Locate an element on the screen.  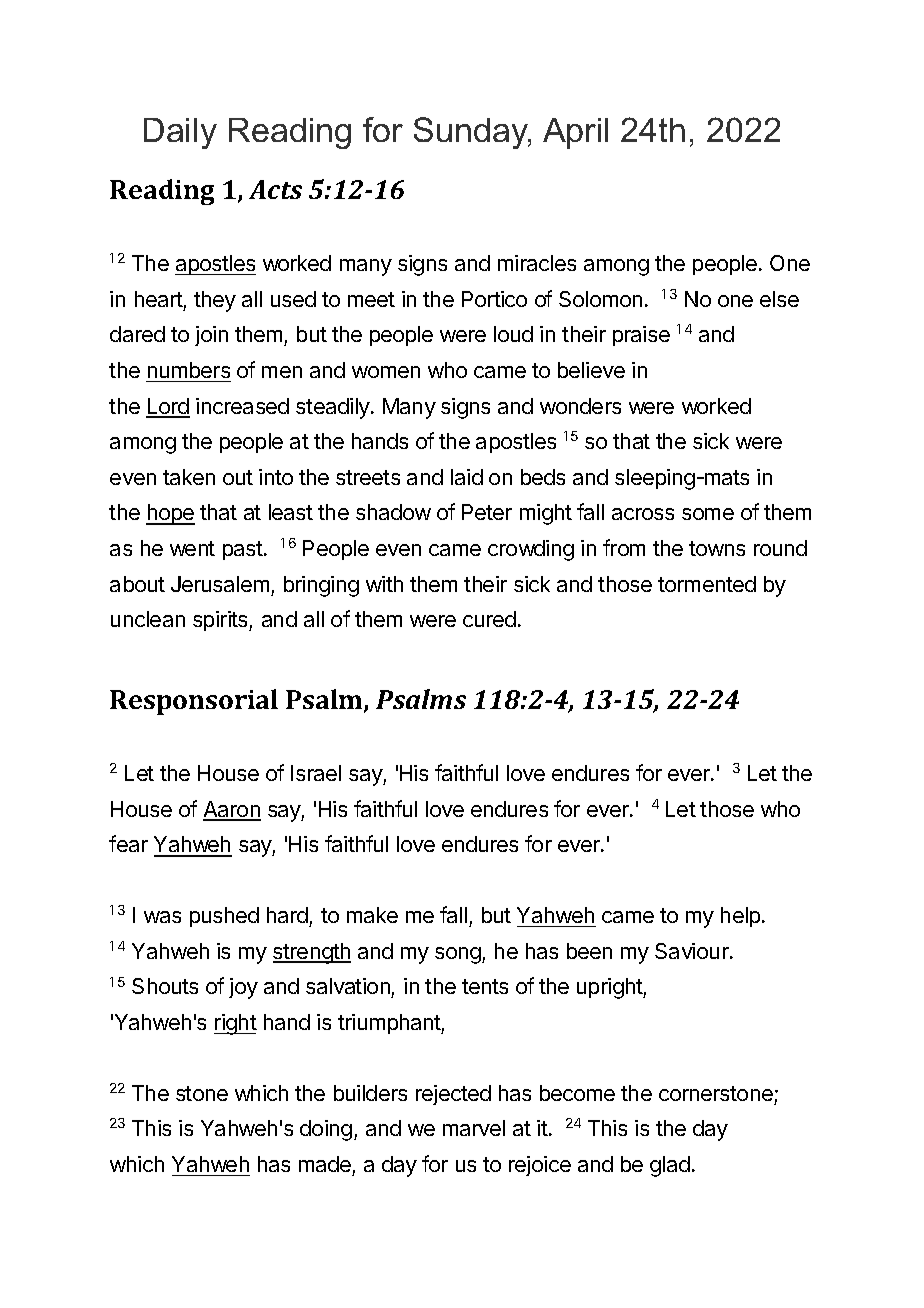
else is located at coordinates (779, 299).
